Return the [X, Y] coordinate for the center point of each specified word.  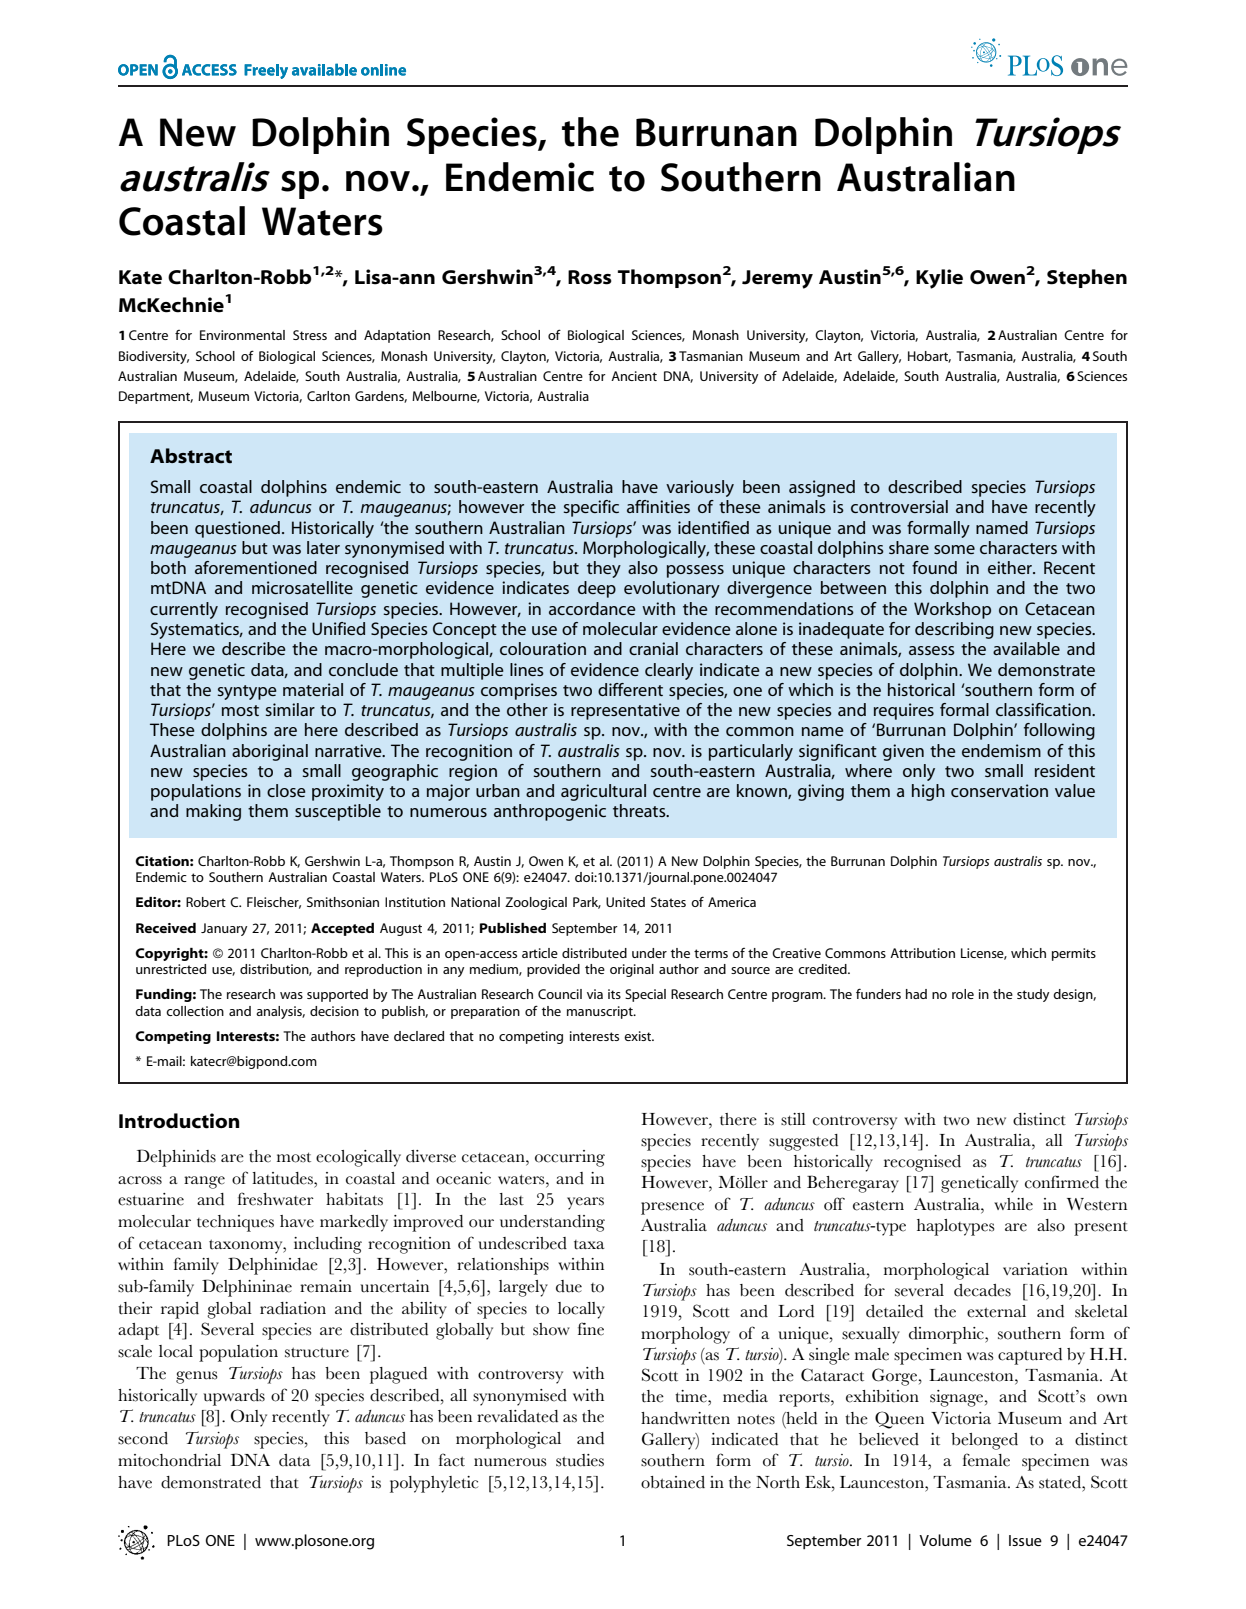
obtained [673, 1482]
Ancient [634, 376]
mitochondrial [169, 1460]
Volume [945, 1540]
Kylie [939, 279]
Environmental [242, 335]
